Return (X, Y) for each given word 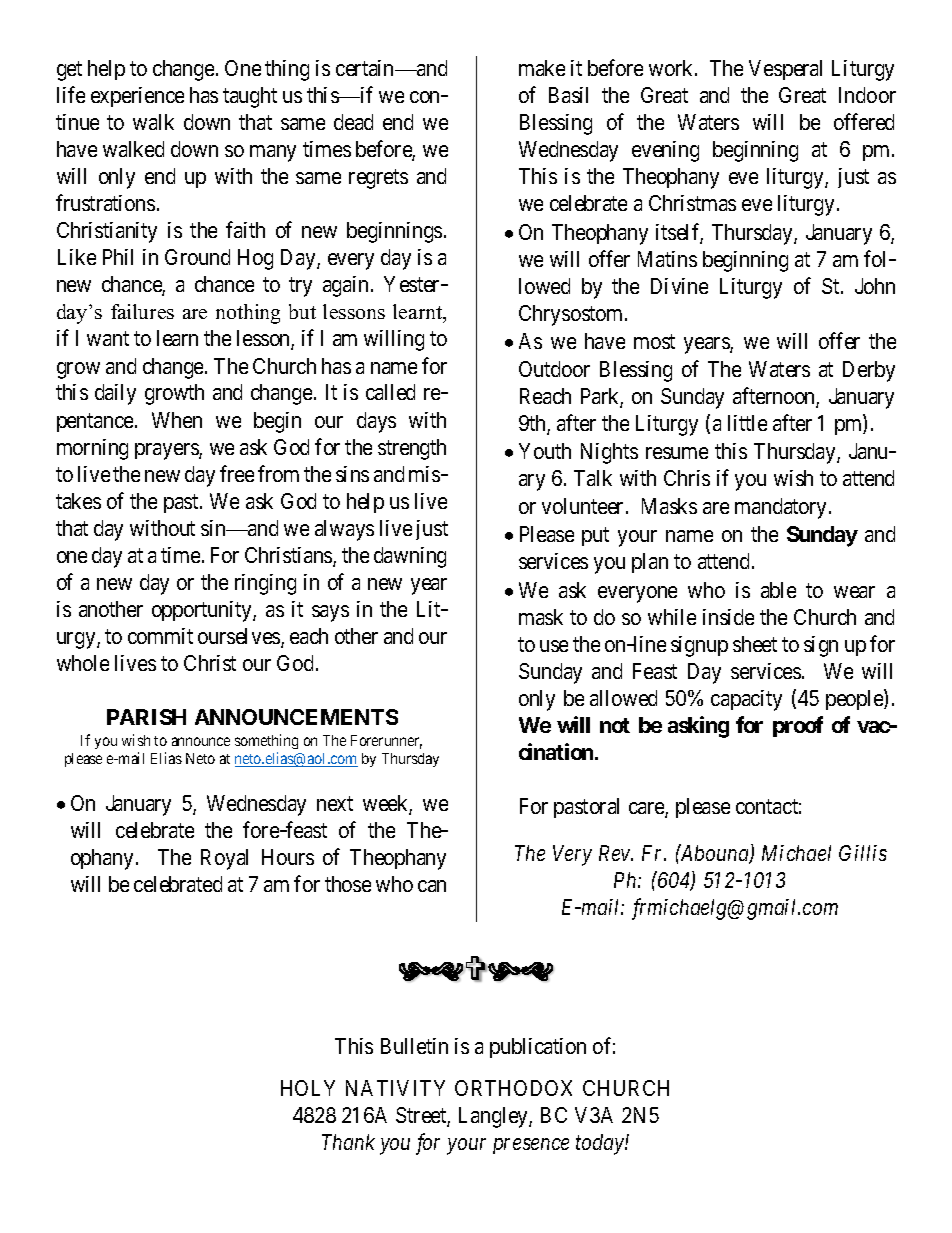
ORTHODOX (513, 1088)
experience (137, 97)
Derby (869, 371)
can (432, 886)
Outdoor (554, 369)
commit (160, 636)
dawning (410, 557)
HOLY (308, 1088)
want (108, 339)
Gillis (863, 853)
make (542, 68)
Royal (224, 859)
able (778, 590)
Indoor (867, 95)
